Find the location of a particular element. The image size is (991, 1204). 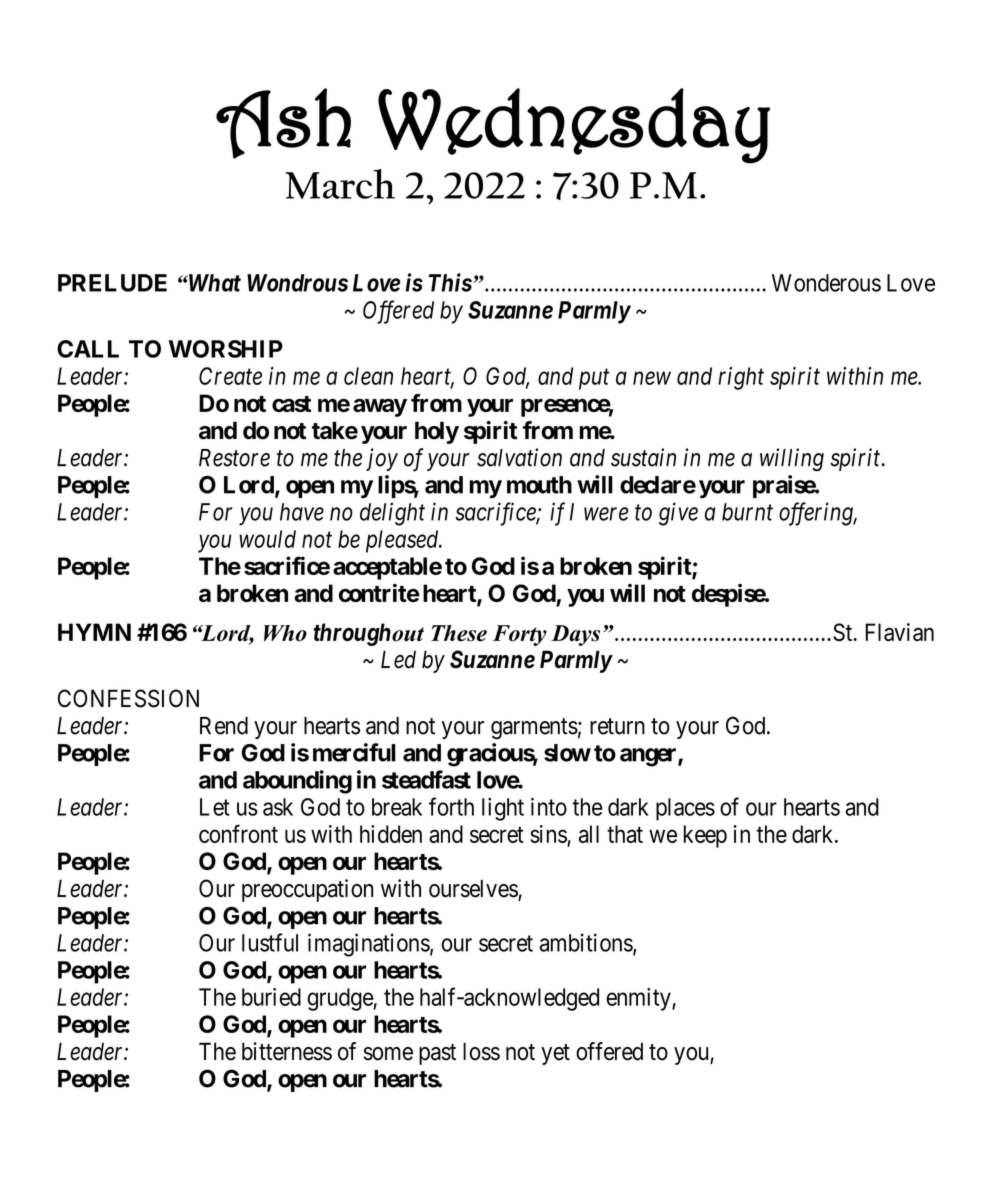

March is located at coordinates (340, 184).
